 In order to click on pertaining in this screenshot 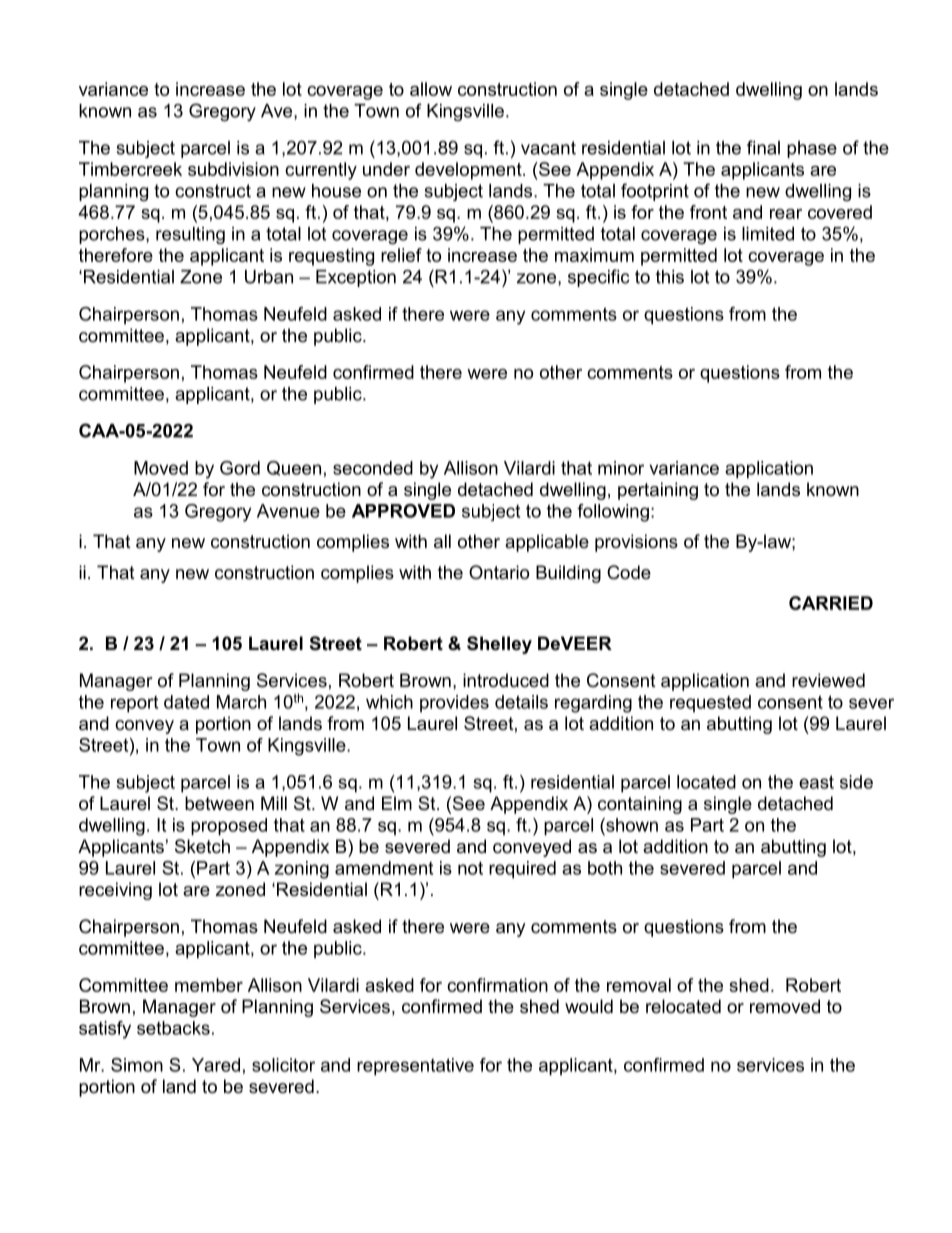, I will do `click(658, 491)`.
